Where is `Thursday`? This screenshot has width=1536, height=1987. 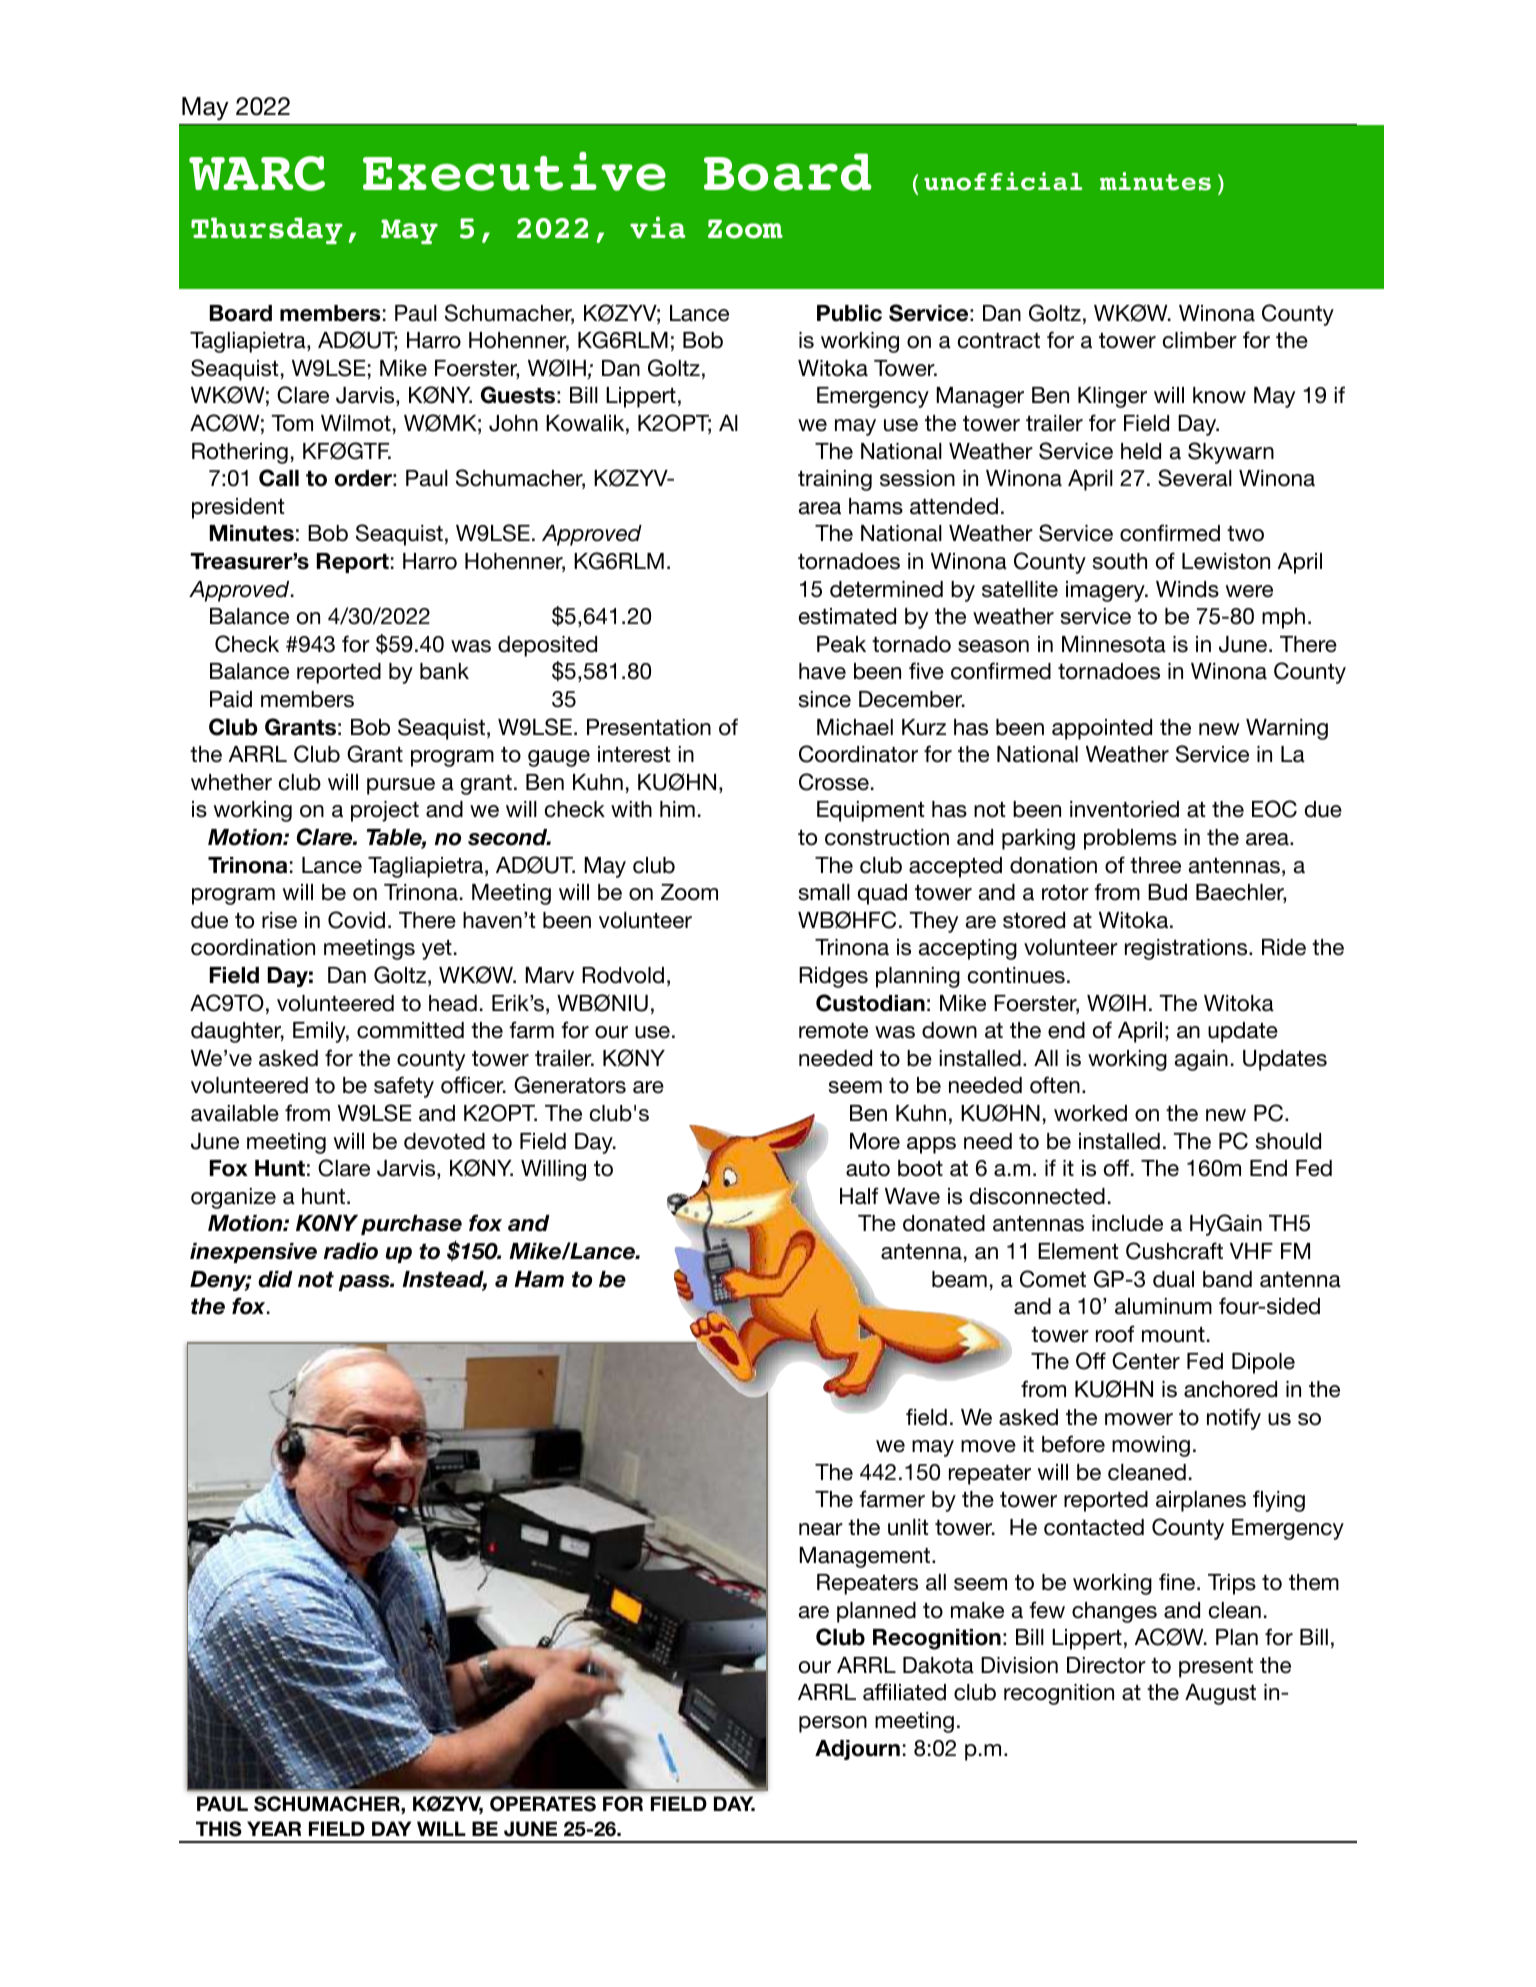
Thursday is located at coordinates (267, 230).
